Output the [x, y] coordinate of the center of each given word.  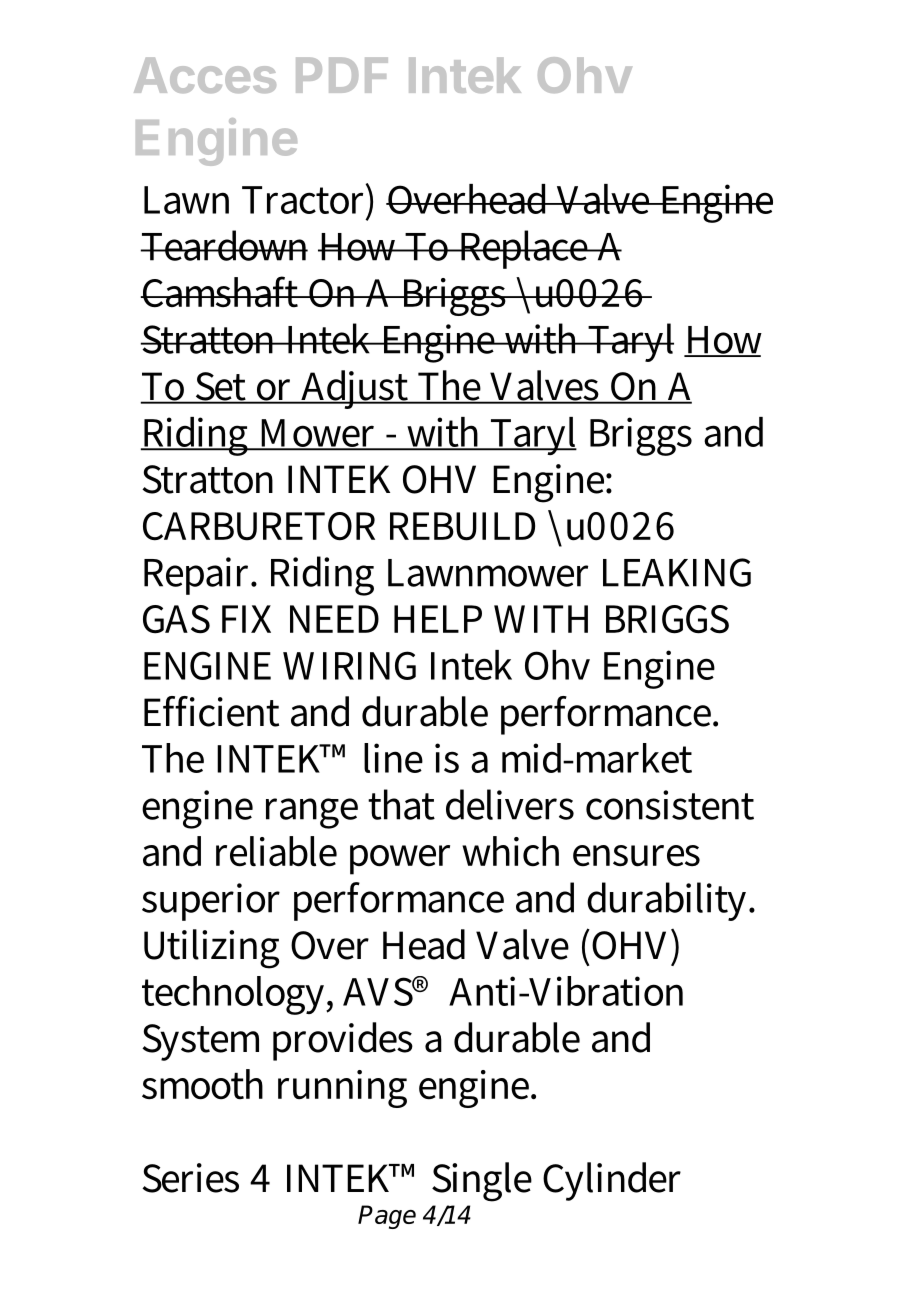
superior [211, 902]
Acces [205, 75]
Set [221, 387]
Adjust [355, 389]
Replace [524, 249]
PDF [342, 75]
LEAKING [677, 572]
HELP [438, 619]
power [400, 860]
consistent [670, 805]
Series [190, 1178]
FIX [246, 619]
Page [387, 1217]
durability [669, 901]
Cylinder [612, 1181]
